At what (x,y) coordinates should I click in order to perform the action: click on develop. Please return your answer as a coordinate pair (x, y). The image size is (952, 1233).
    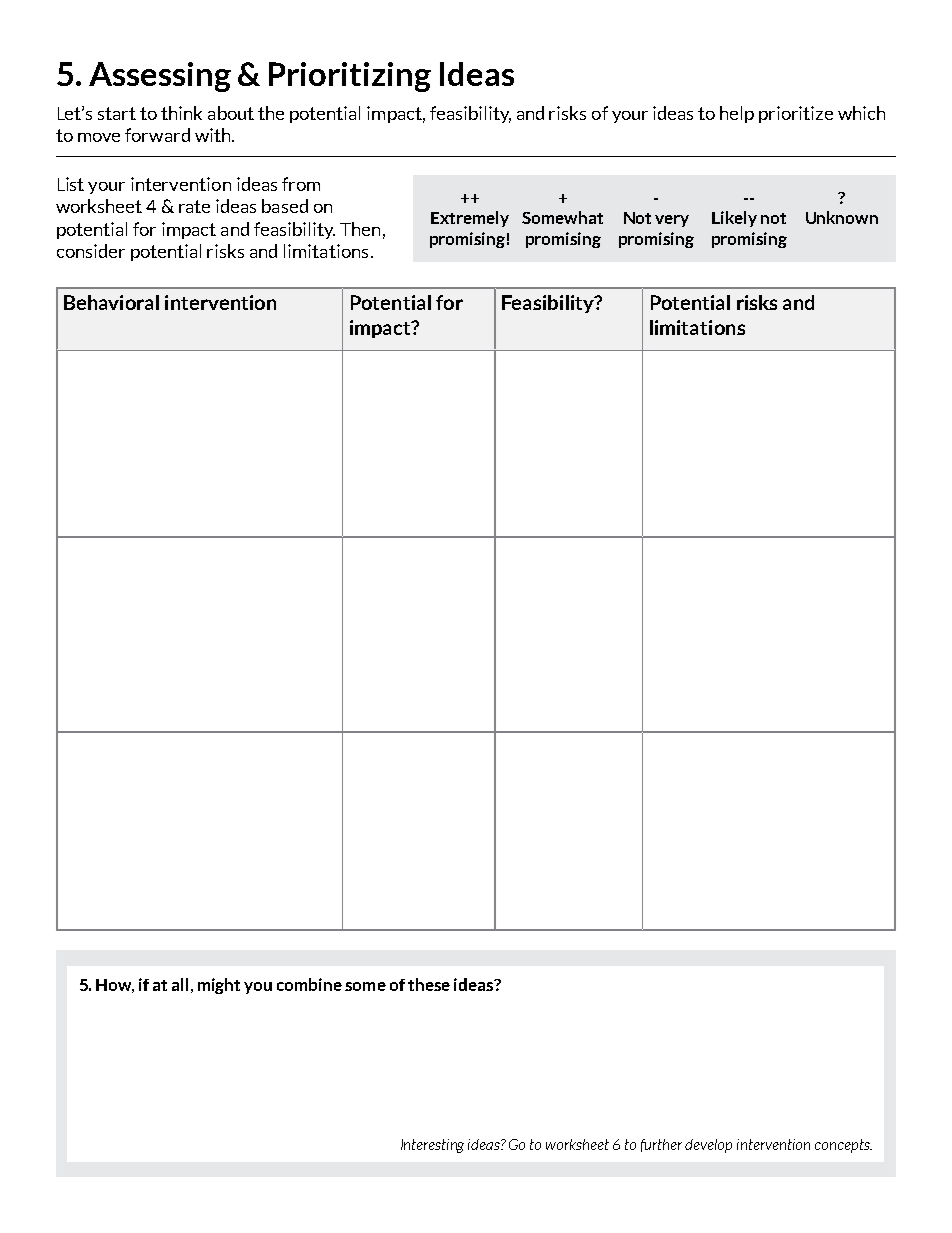
    Looking at the image, I should click on (708, 1146).
